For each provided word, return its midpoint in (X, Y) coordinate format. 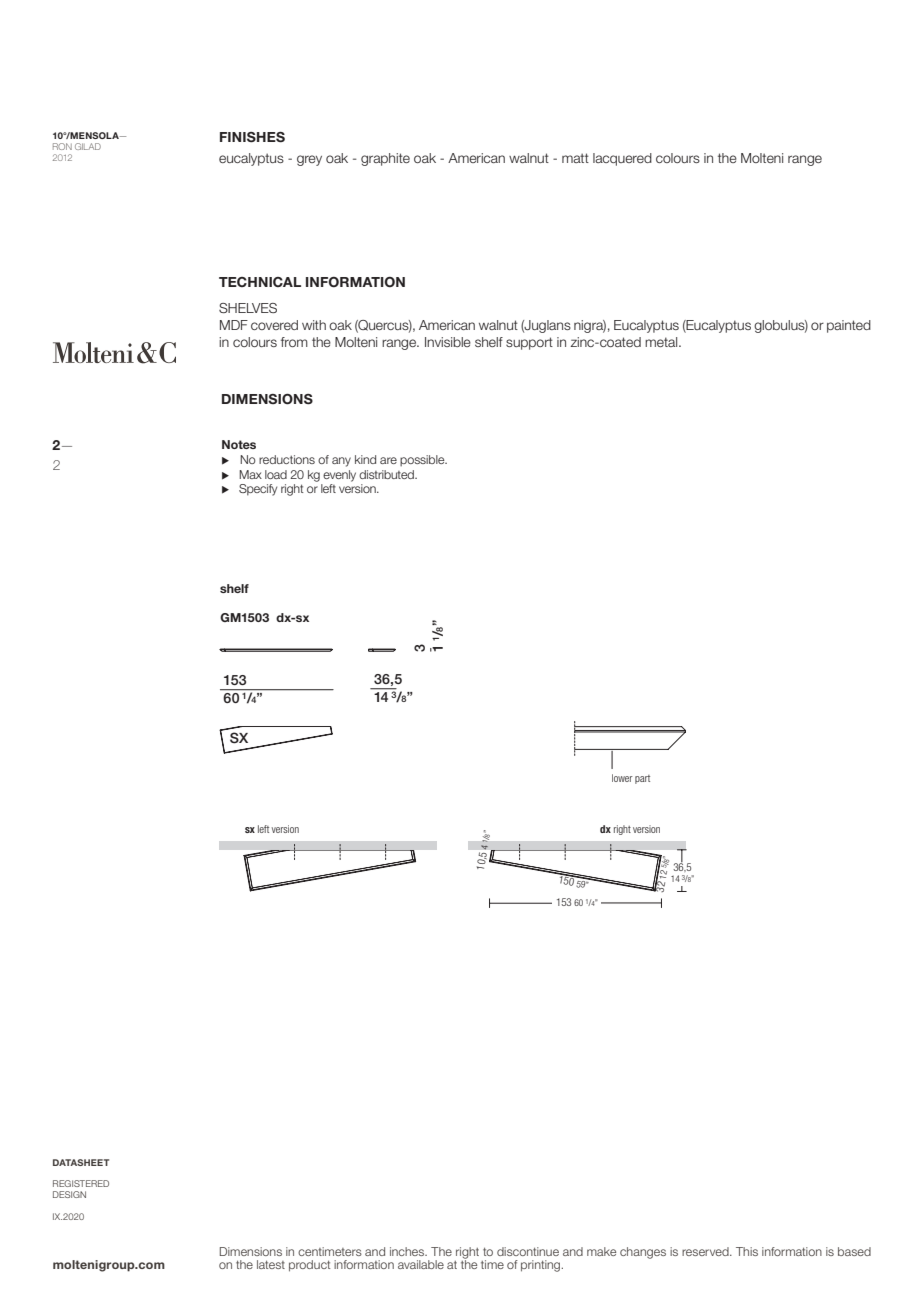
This (747, 1251)
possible (423, 460)
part (642, 779)
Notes (239, 444)
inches (408, 1251)
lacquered (622, 159)
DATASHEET (81, 1162)
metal (662, 342)
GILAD (88, 146)
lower (622, 778)
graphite (385, 159)
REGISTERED (81, 1183)
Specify (258, 490)
